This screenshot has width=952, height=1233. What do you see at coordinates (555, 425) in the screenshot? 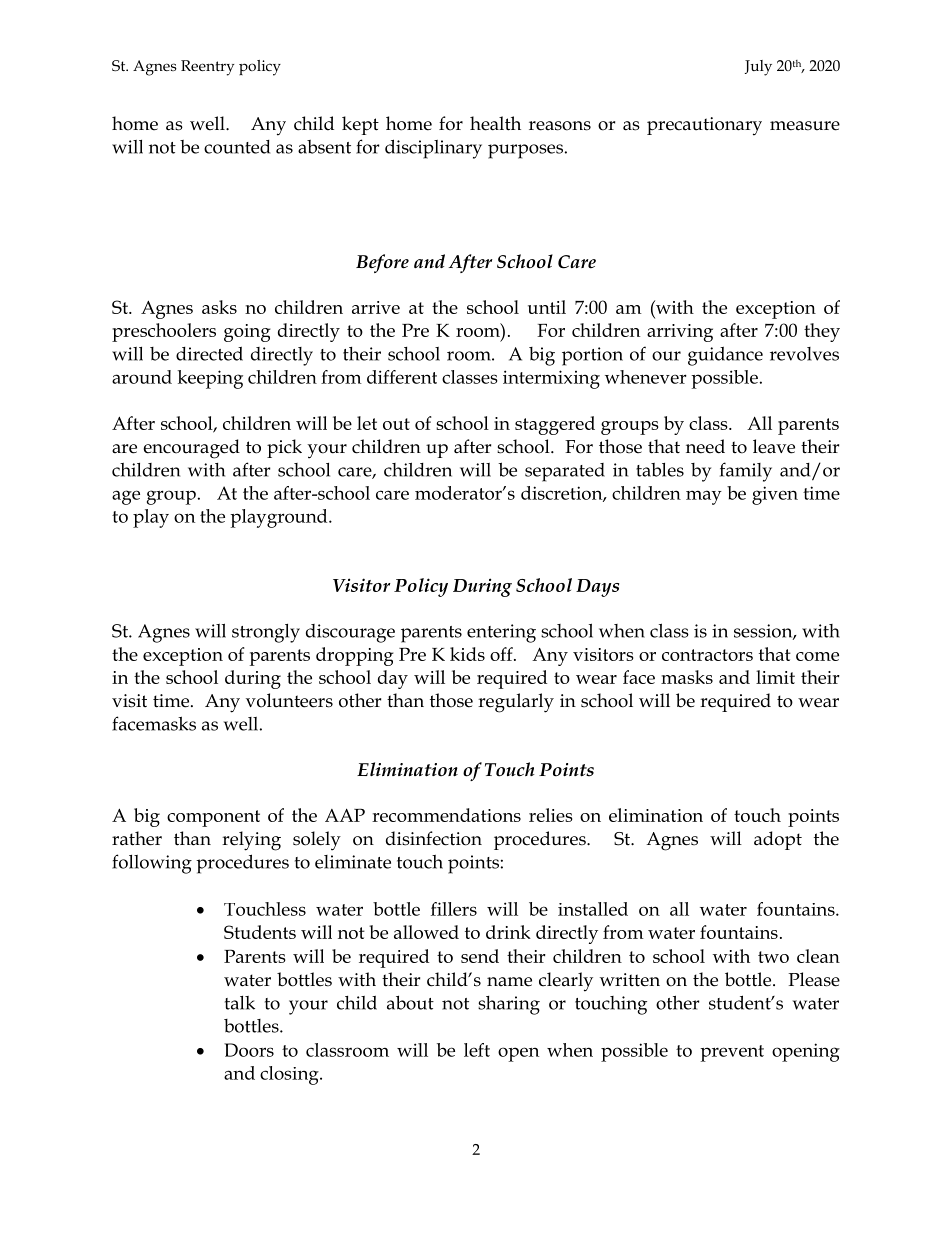
I see `staggered` at bounding box center [555, 425].
